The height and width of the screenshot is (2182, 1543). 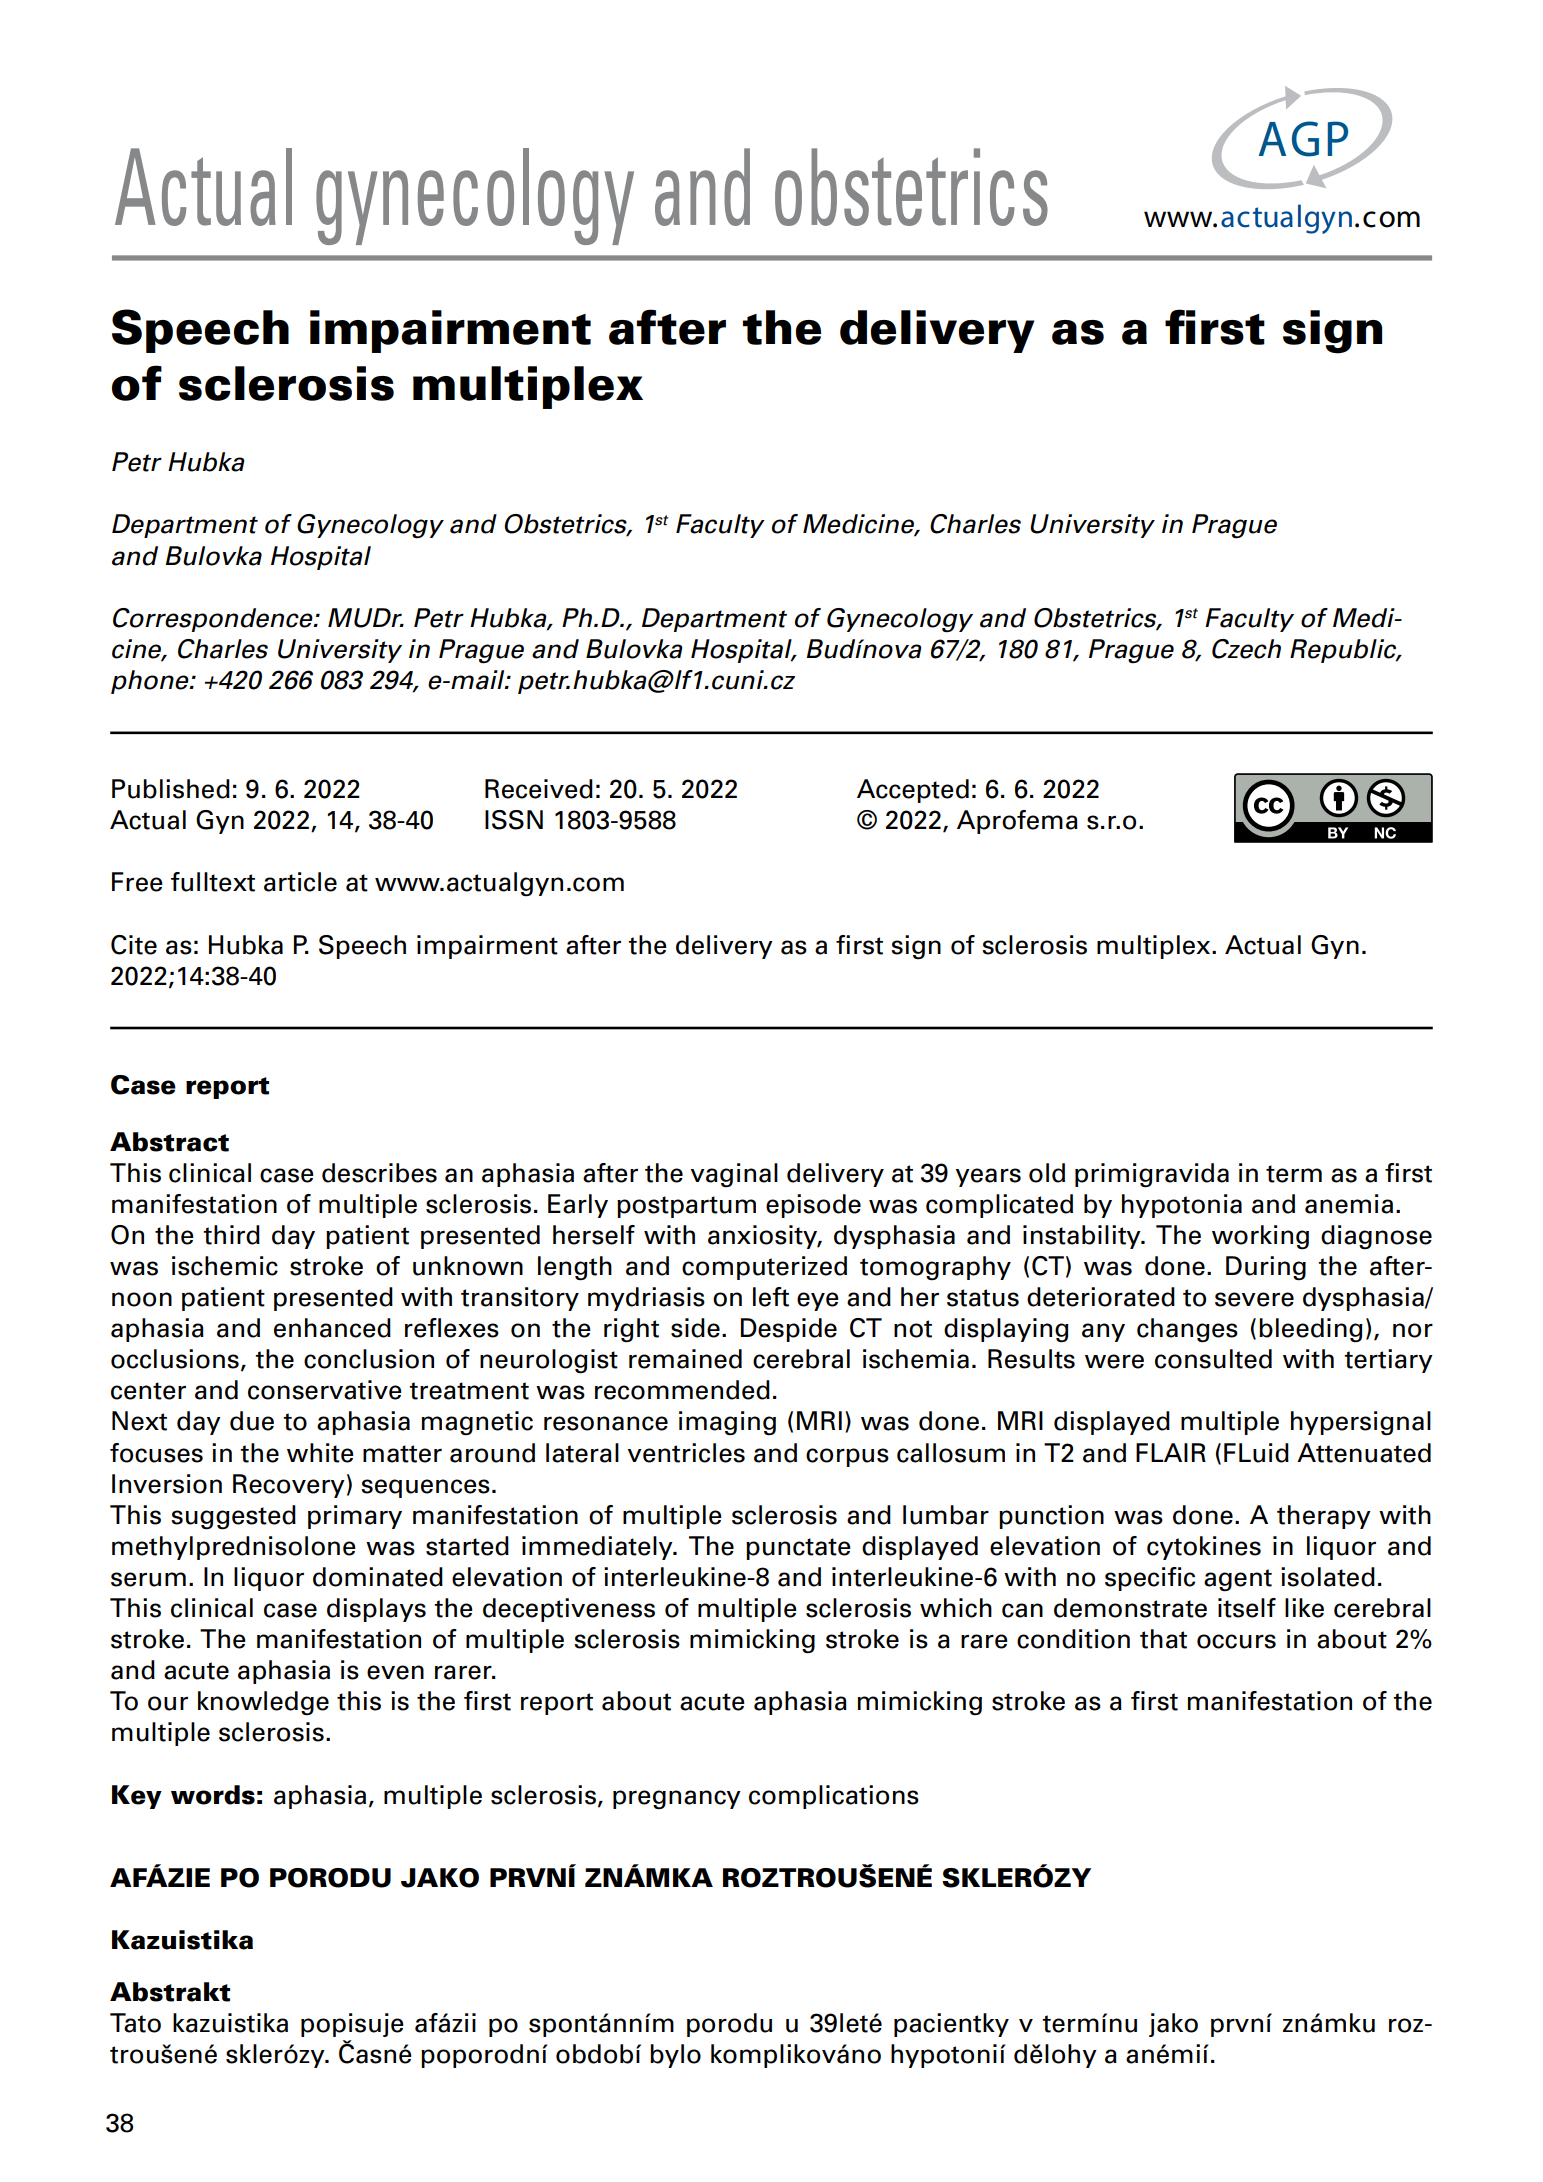 I want to click on Czech, so click(x=1246, y=649).
